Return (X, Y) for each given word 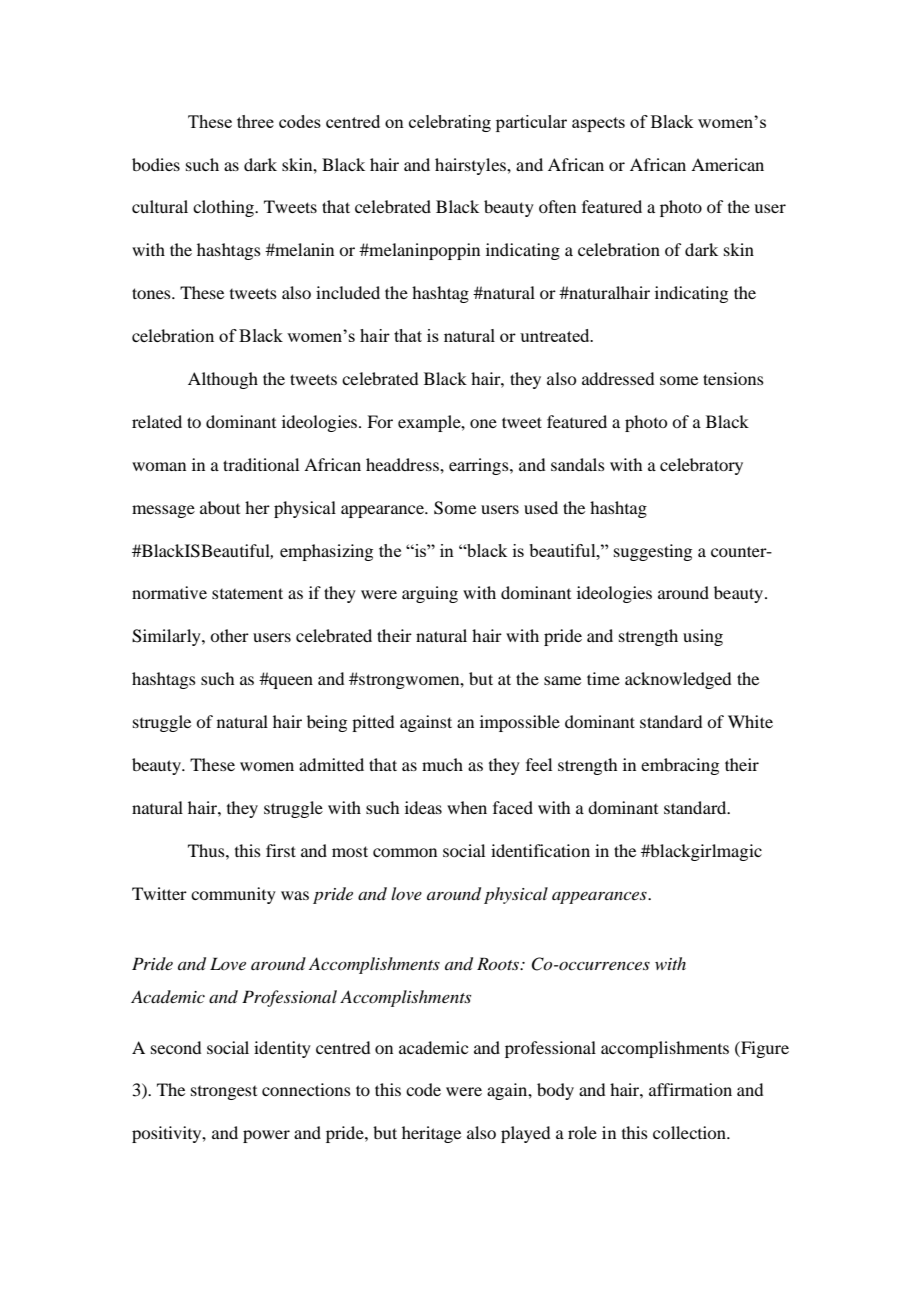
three (255, 121)
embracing (680, 766)
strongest (224, 1093)
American (727, 164)
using (703, 637)
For (380, 421)
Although (223, 380)
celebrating (450, 123)
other (229, 635)
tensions (733, 378)
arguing (430, 594)
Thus (207, 850)
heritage (431, 1134)
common (405, 852)
